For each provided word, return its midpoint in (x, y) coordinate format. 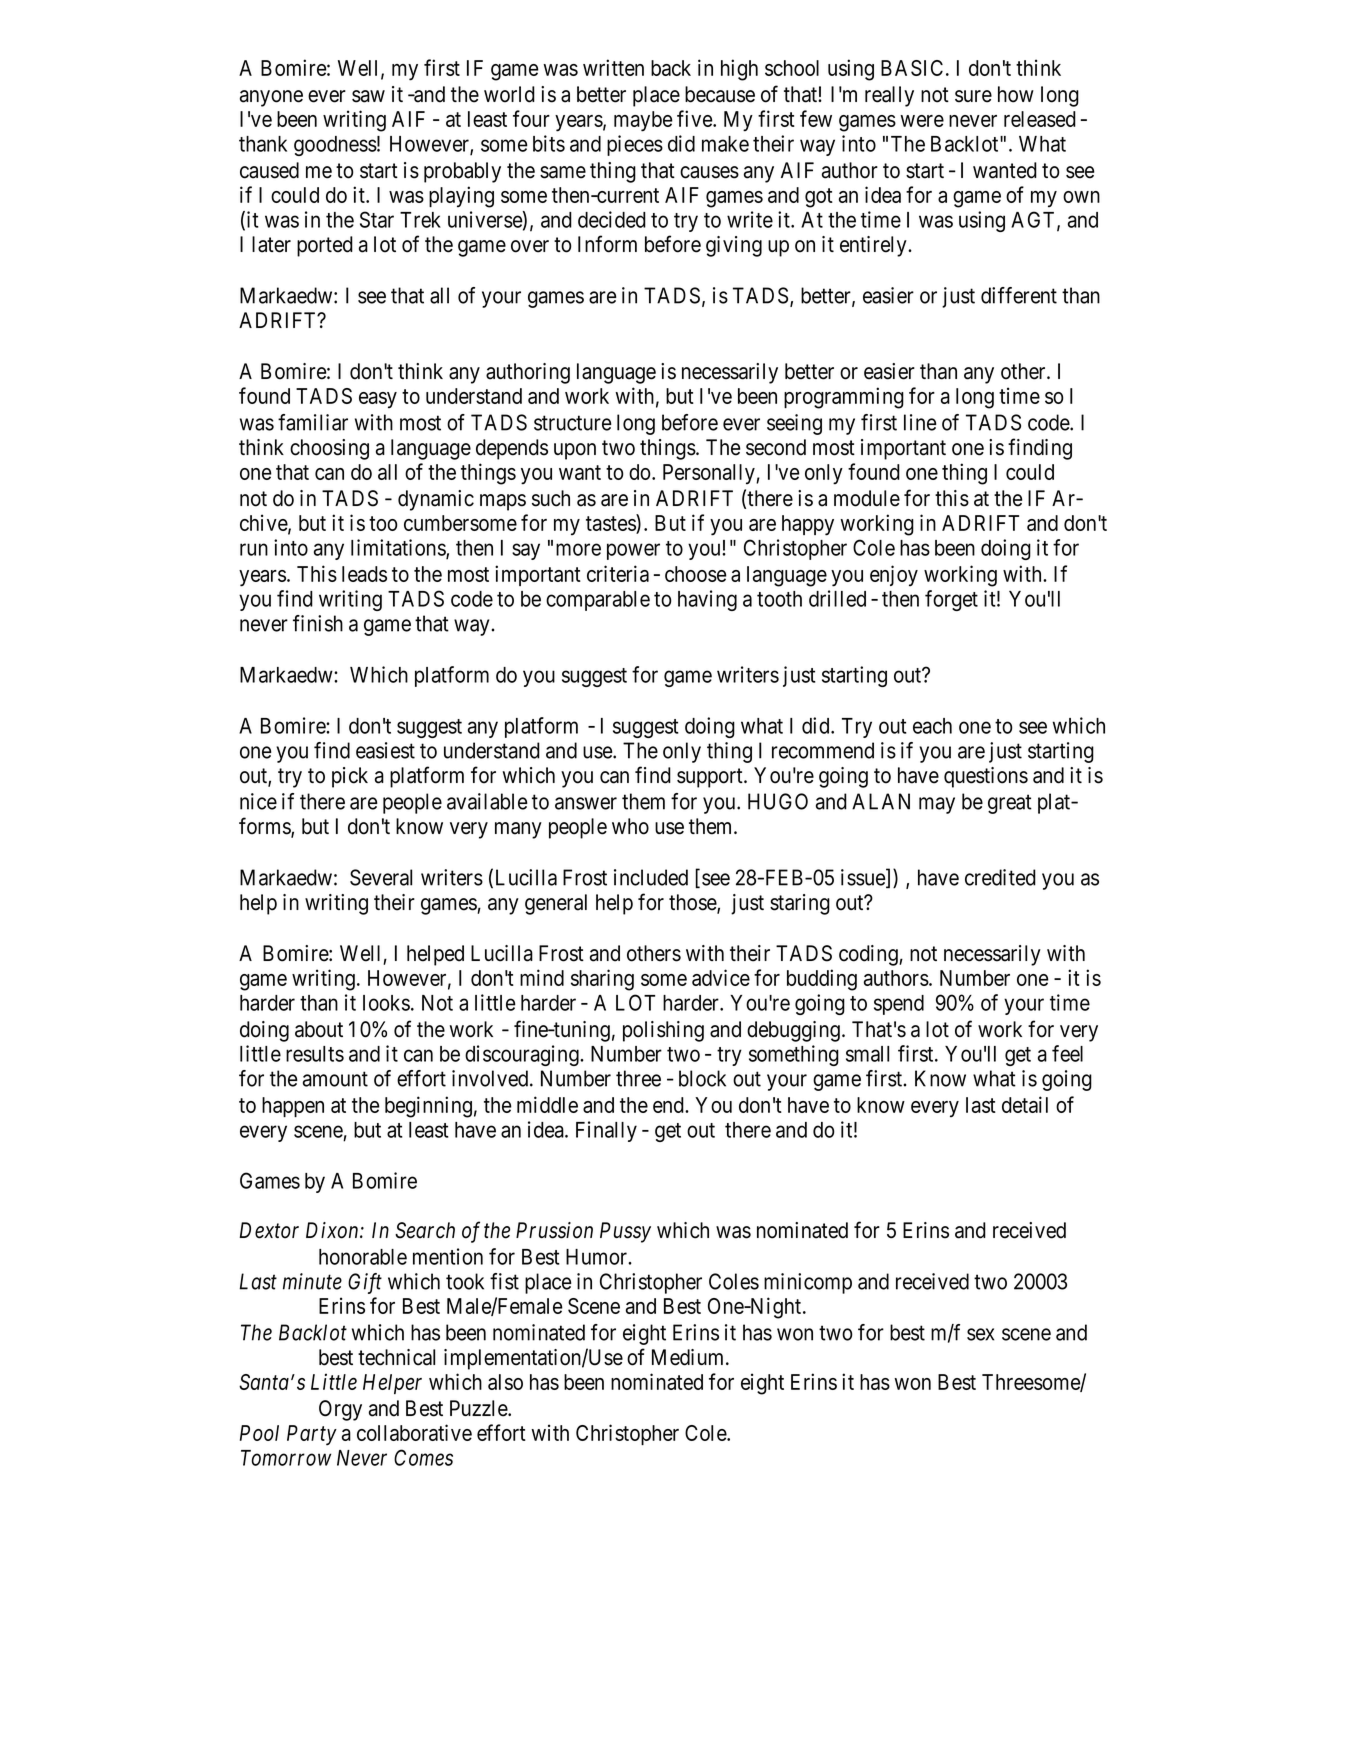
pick (350, 777)
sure (973, 96)
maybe (643, 121)
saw (368, 96)
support (711, 778)
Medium (689, 1357)
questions (986, 777)
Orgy (340, 1410)
